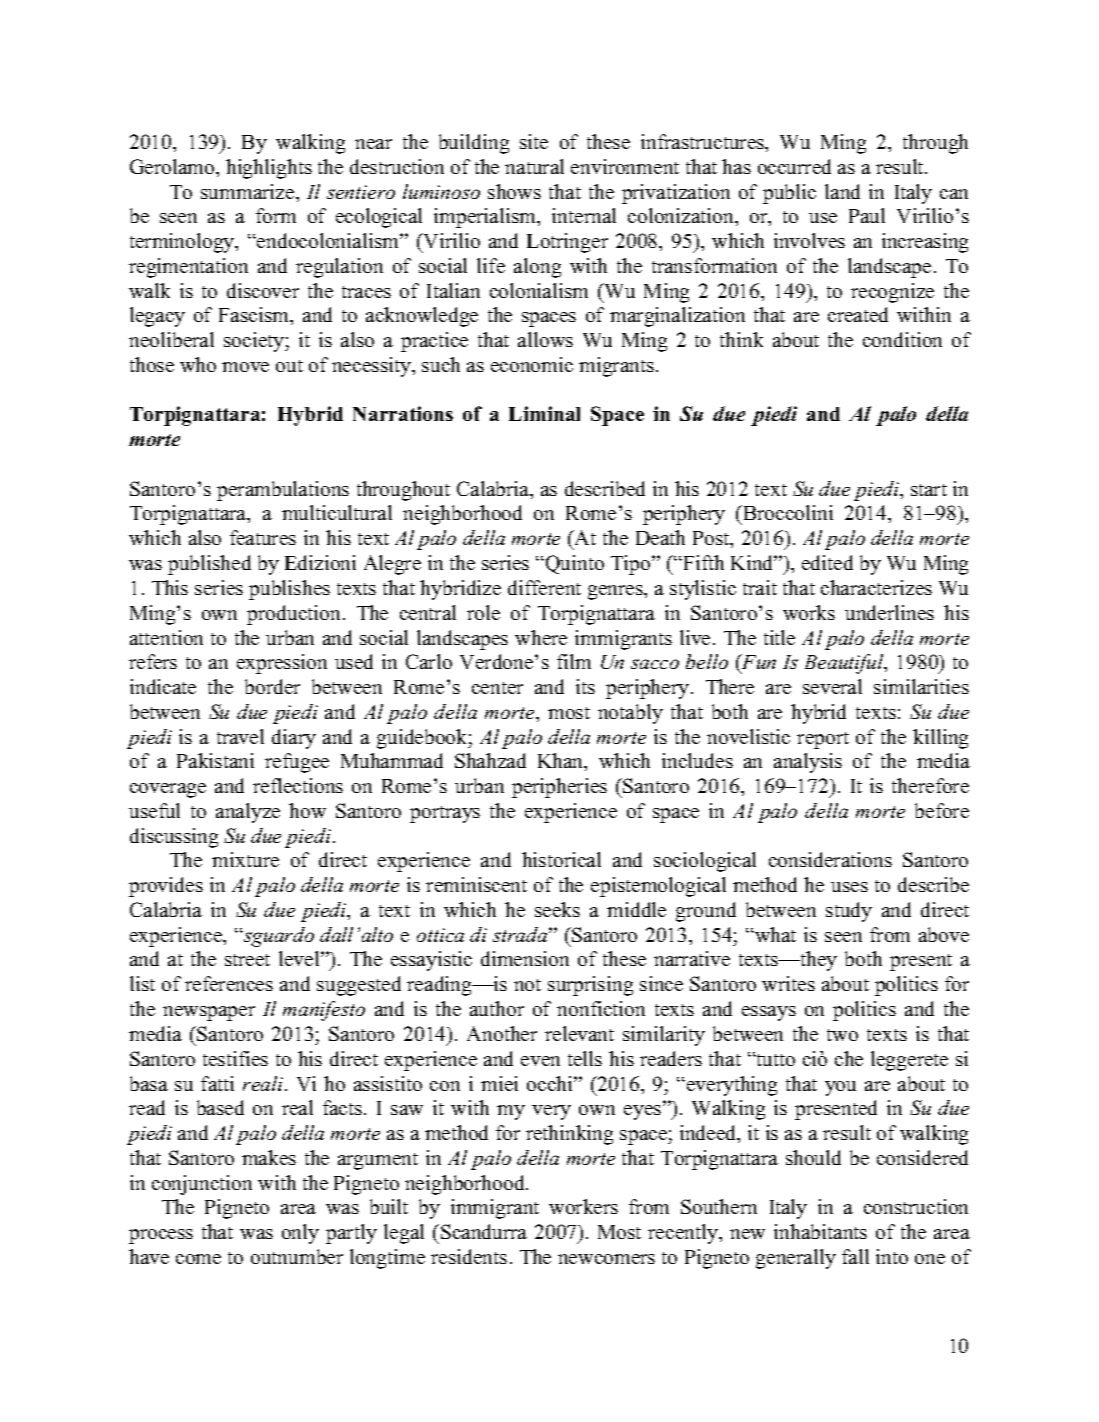 The image size is (1099, 1422). I want to click on natural, so click(534, 166).
